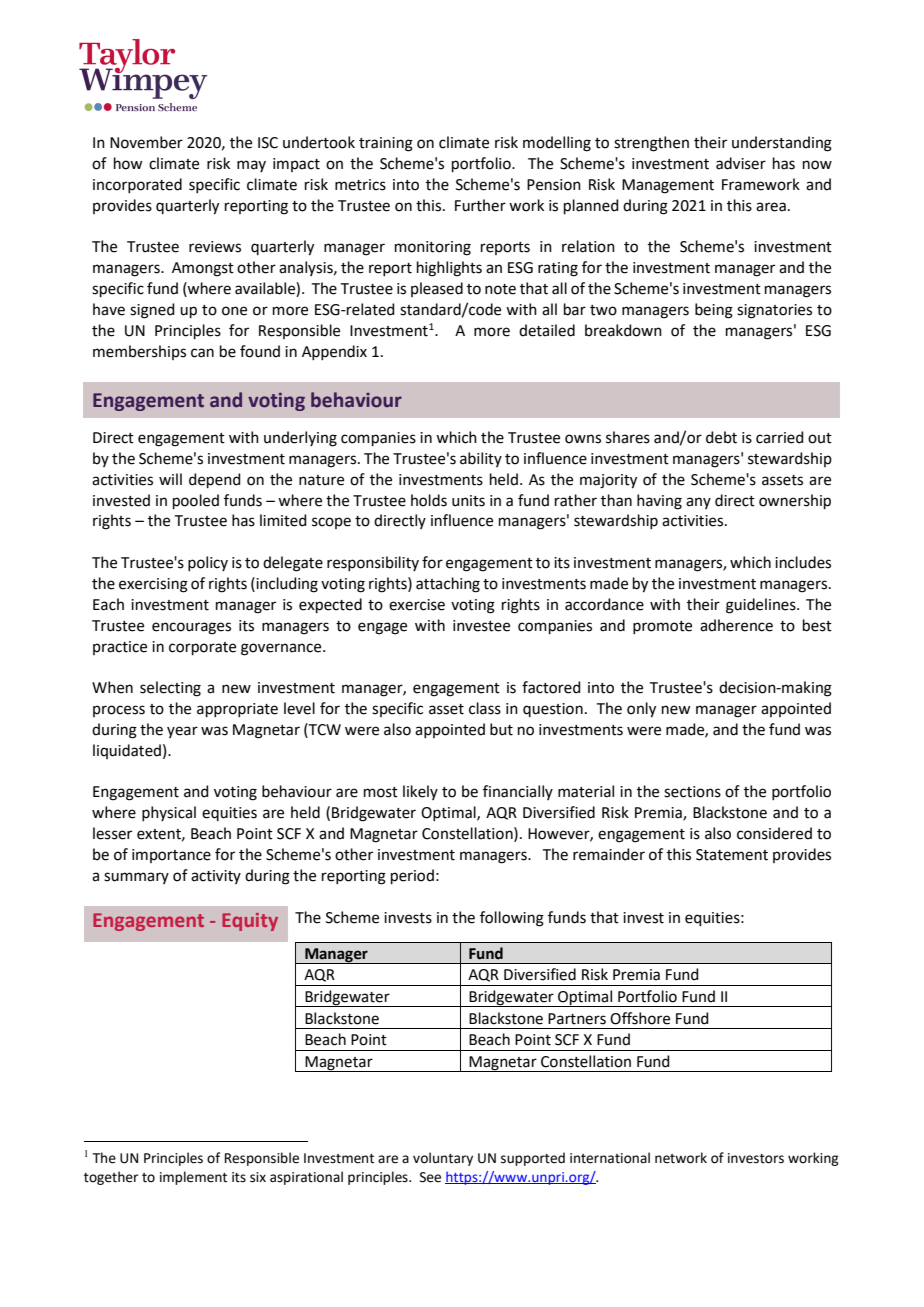 The image size is (924, 1307). I want to click on adviser, so click(741, 163).
